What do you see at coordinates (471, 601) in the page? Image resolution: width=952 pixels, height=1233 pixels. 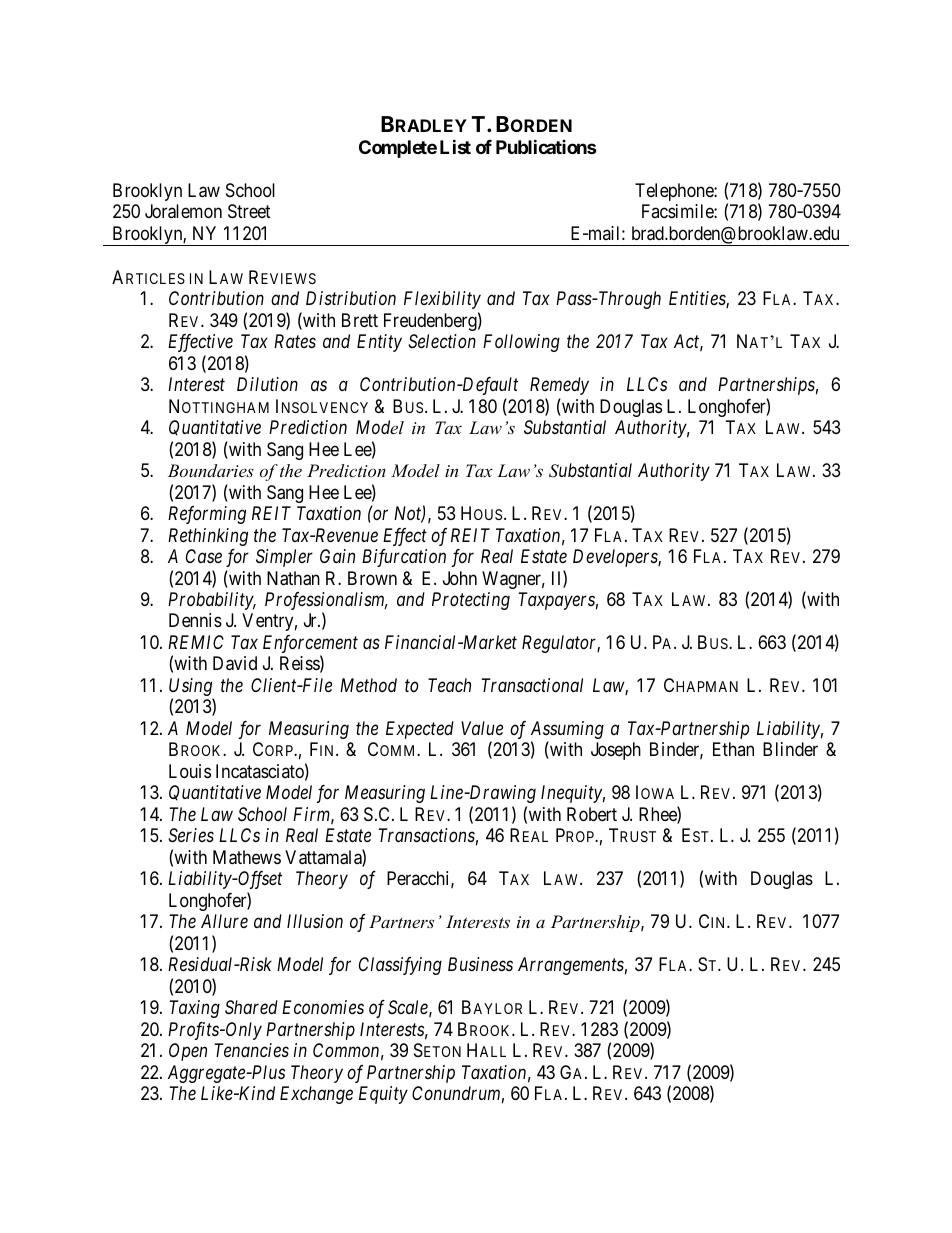 I see `Protecting` at bounding box center [471, 601].
